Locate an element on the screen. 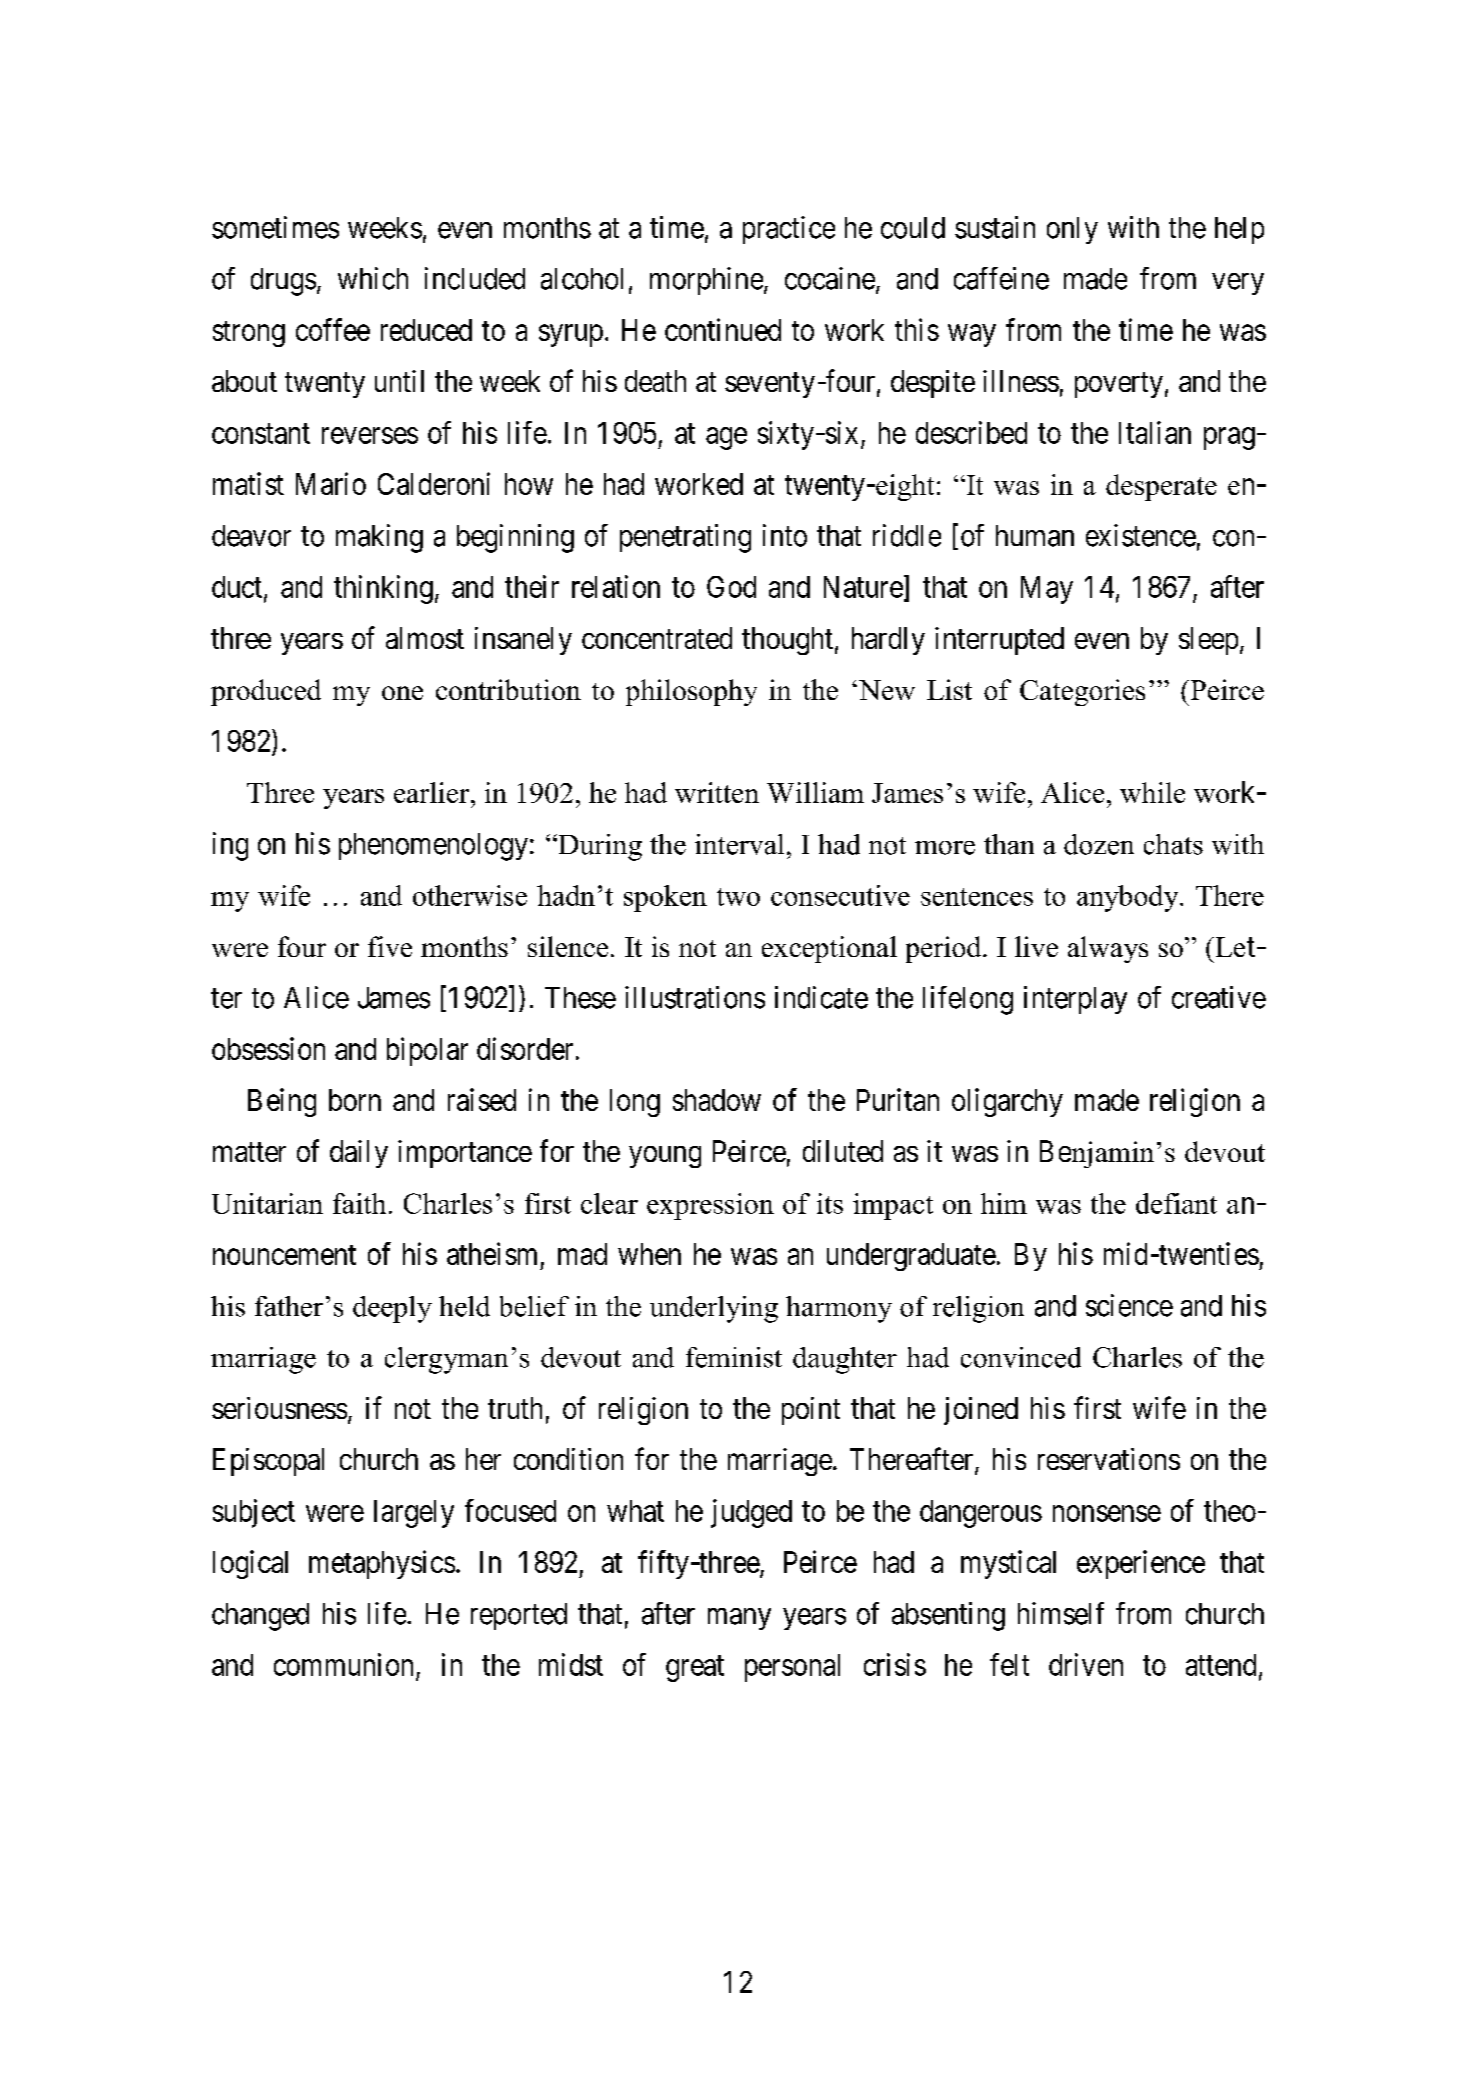 The height and width of the screenshot is (2088, 1476). making is located at coordinates (379, 538).
